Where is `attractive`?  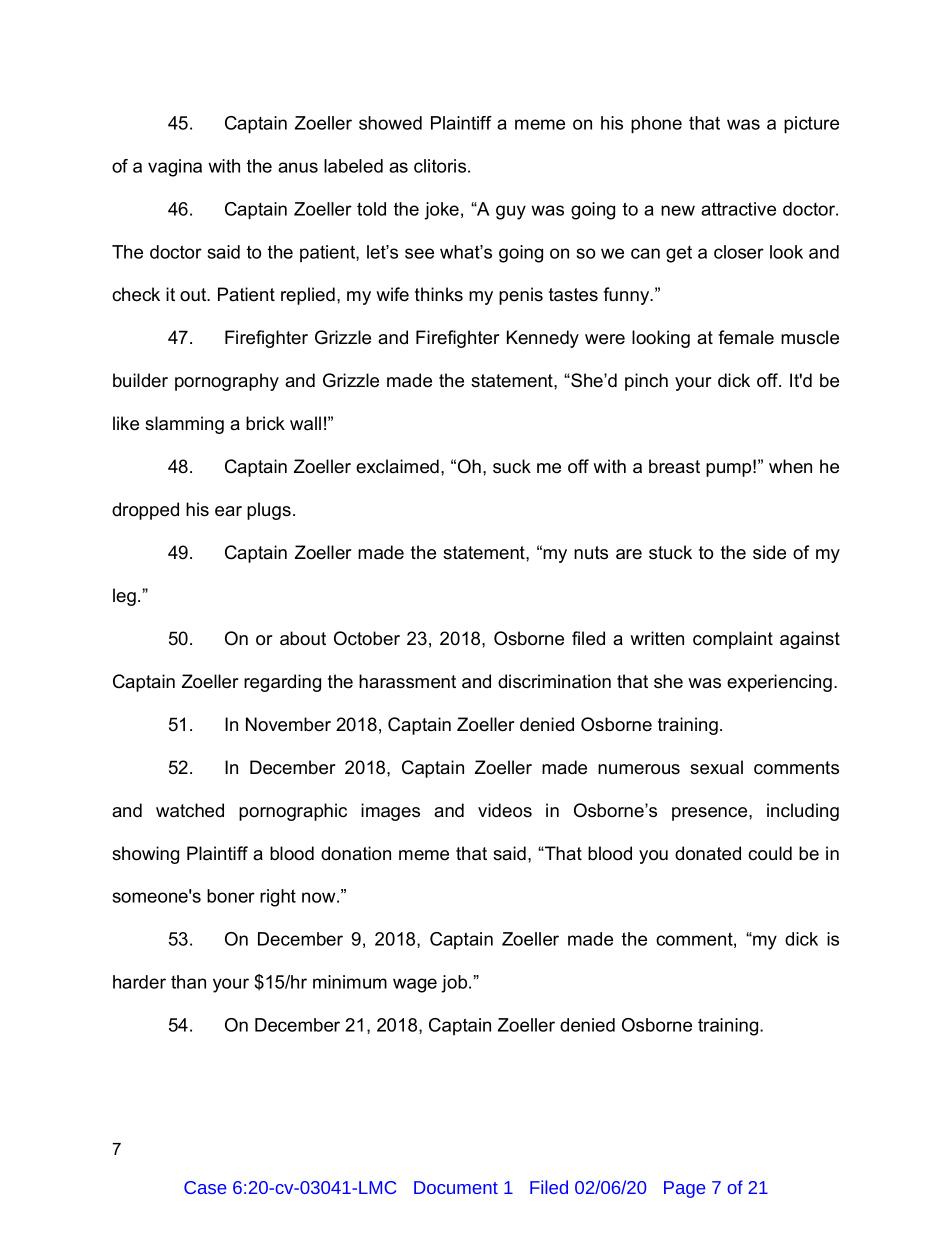 attractive is located at coordinates (738, 209).
